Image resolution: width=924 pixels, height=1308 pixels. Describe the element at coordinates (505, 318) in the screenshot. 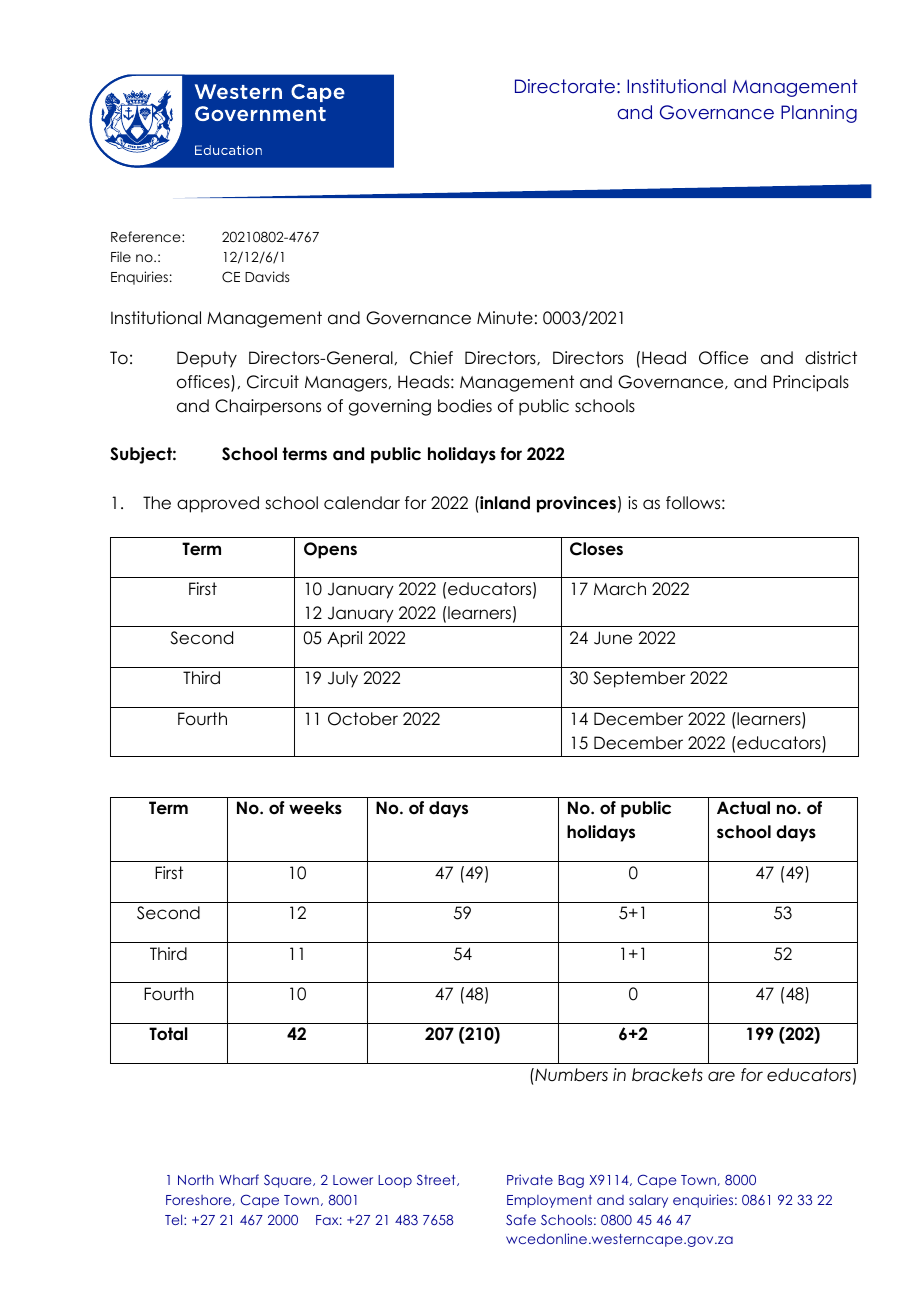

I see `Minute` at that location.
